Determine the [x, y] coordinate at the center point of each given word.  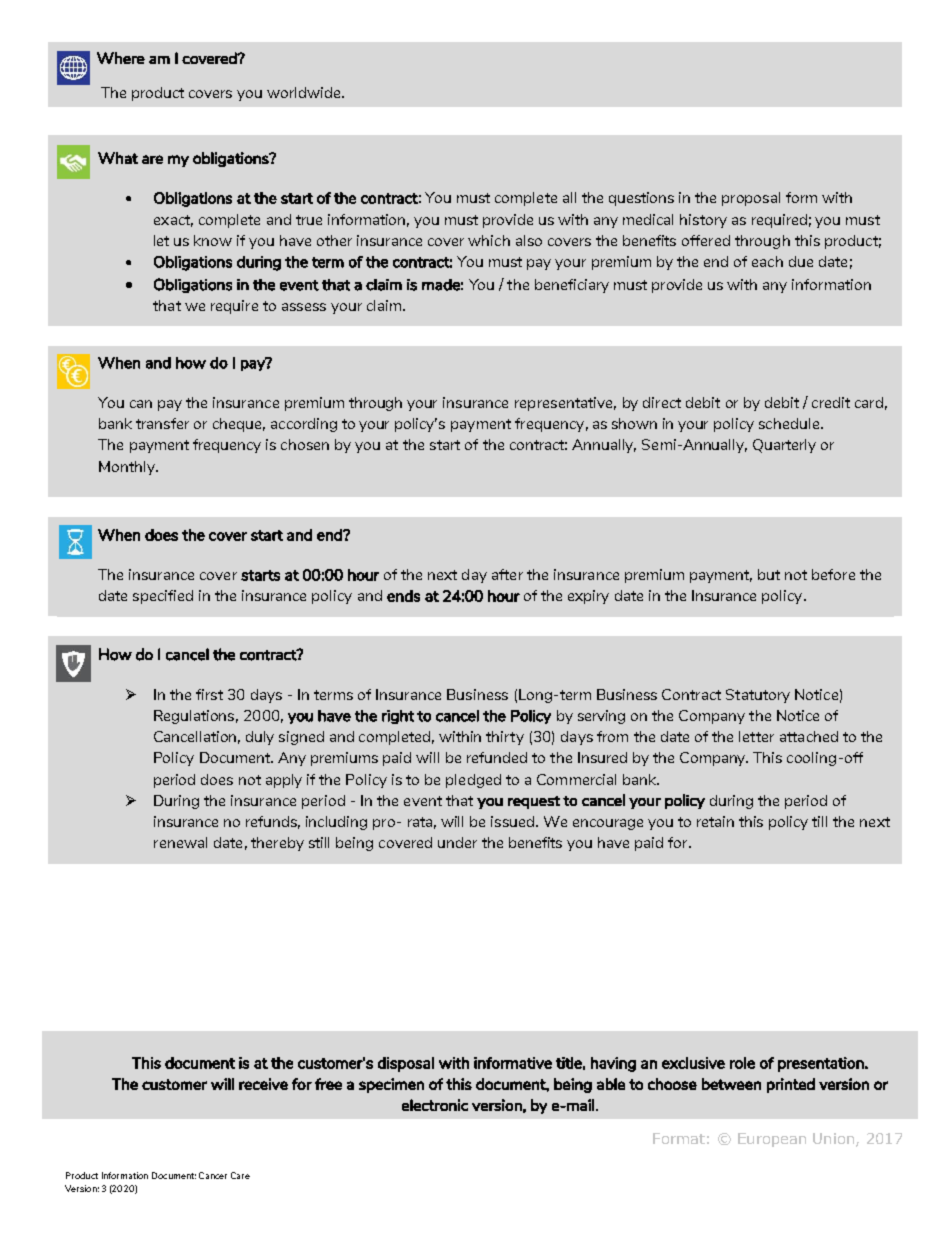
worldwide [305, 92]
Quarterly [784, 446]
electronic [435, 1105]
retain [715, 821]
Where [121, 58]
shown [634, 423]
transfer [162, 423]
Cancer [213, 1175]
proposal [751, 199]
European [772, 1140]
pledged [473, 781]
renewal [180, 842]
